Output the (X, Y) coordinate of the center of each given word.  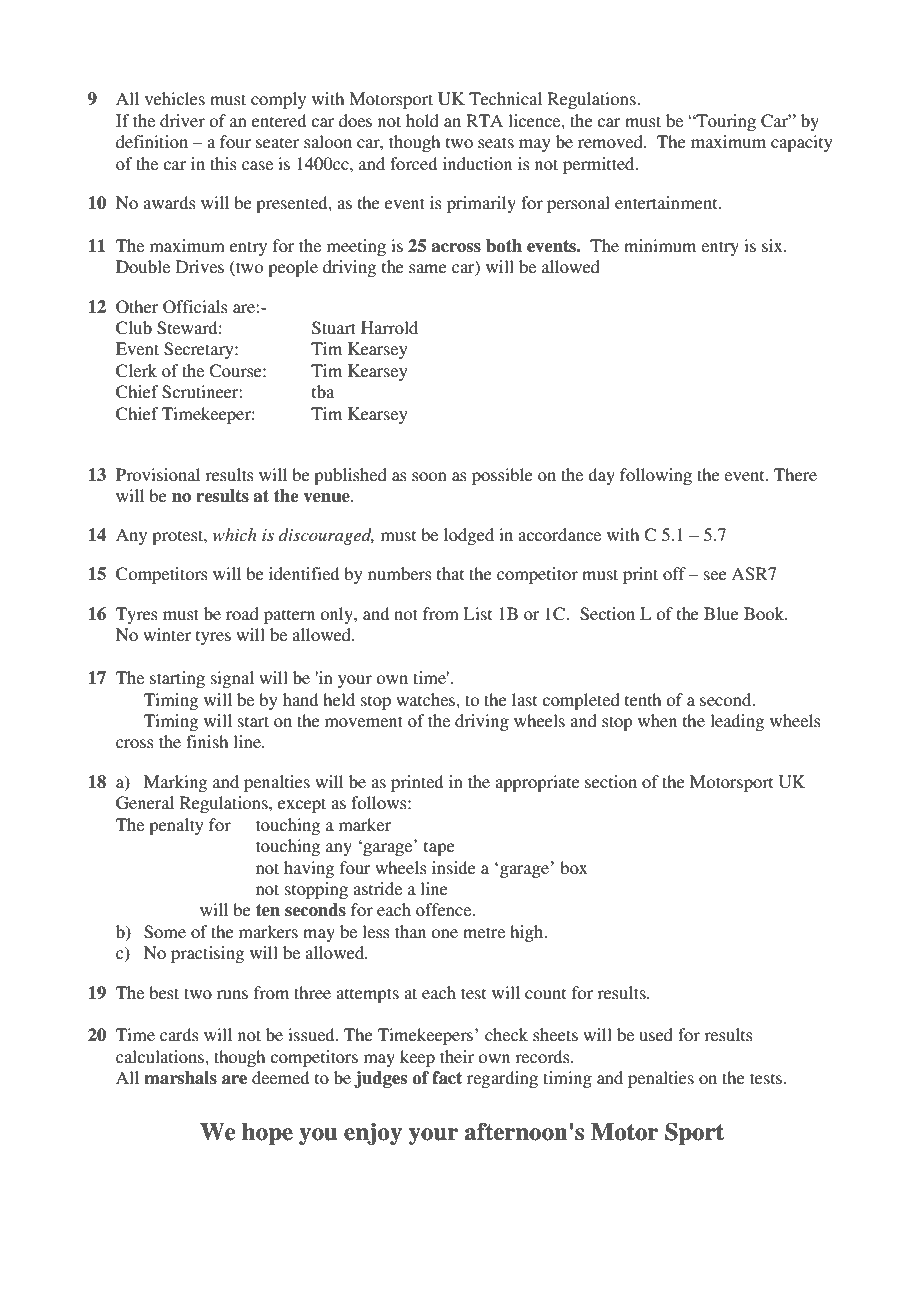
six (773, 245)
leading (737, 722)
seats (496, 142)
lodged (469, 536)
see (715, 575)
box (574, 867)
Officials (195, 307)
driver (182, 120)
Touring (725, 122)
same (428, 268)
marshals (180, 1078)
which (235, 534)
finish (207, 741)
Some (165, 932)
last (524, 699)
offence (445, 909)
